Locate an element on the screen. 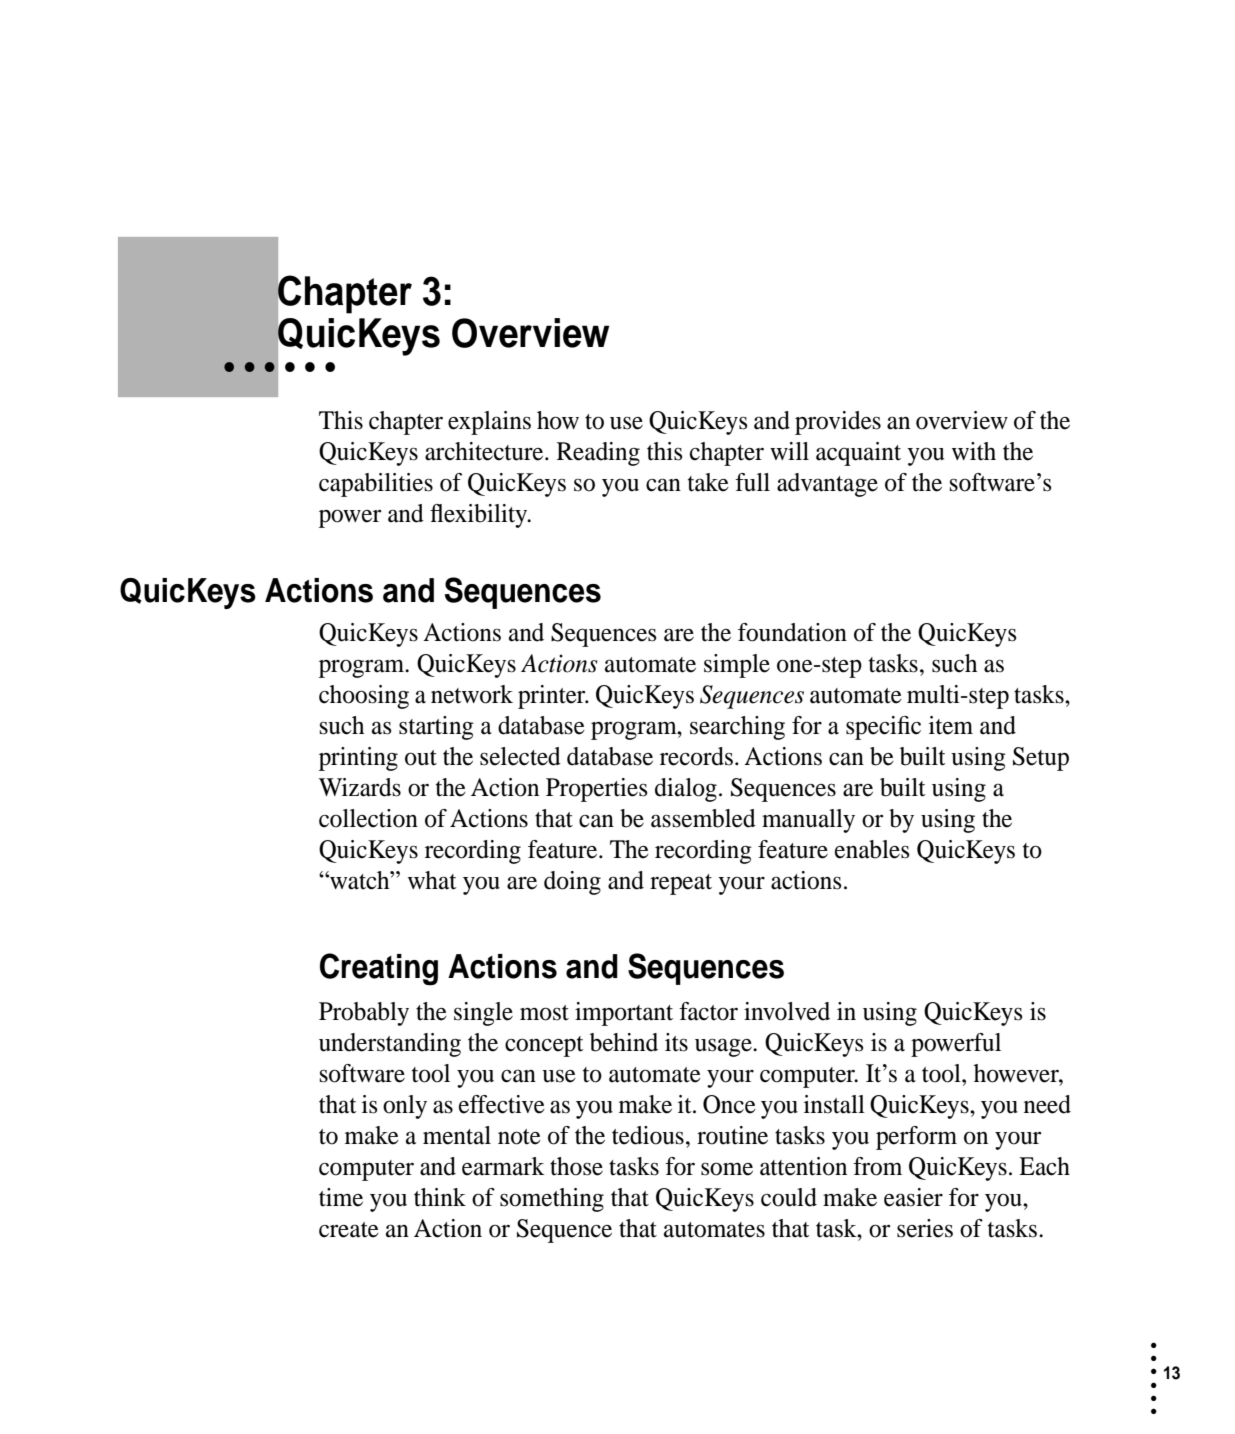 This screenshot has width=1235, height=1434. item is located at coordinates (951, 725).
